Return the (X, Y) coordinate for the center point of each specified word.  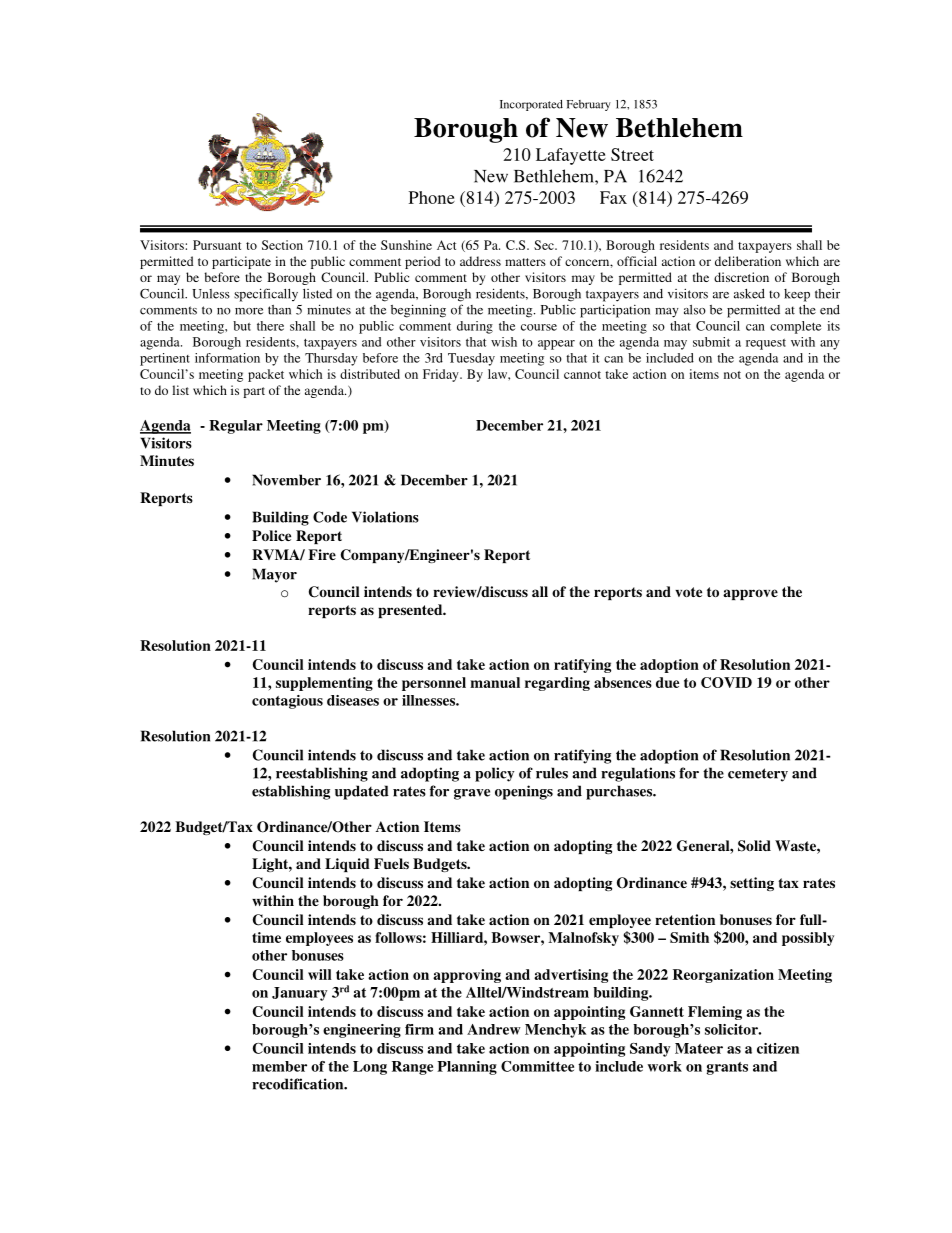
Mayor (274, 575)
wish (504, 342)
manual (495, 682)
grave (472, 794)
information (227, 358)
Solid (754, 846)
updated (362, 792)
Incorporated (531, 105)
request (766, 344)
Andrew (494, 1029)
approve (750, 594)
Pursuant (217, 245)
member (279, 1066)
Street (632, 154)
